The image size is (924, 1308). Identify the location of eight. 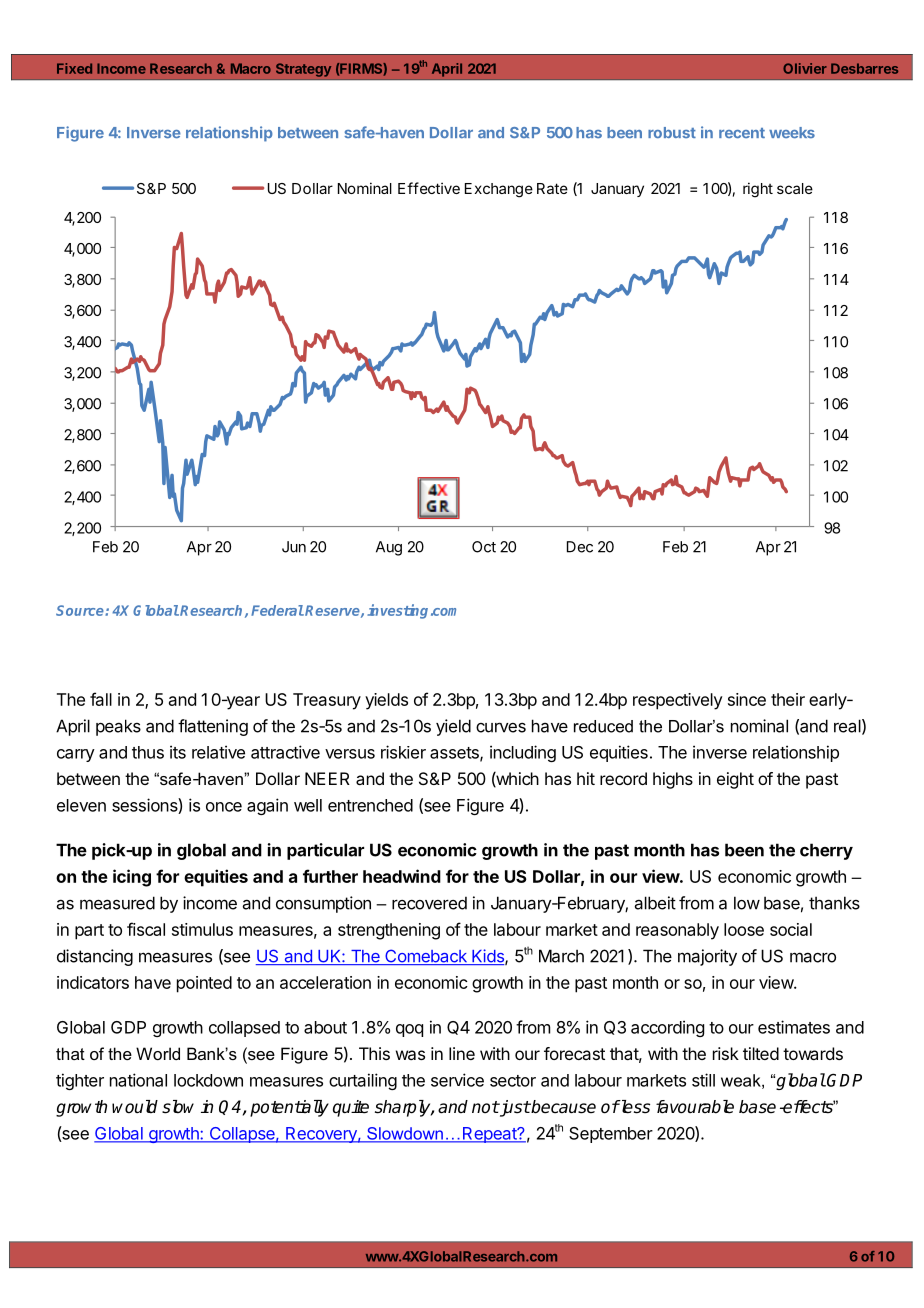
(735, 780).
